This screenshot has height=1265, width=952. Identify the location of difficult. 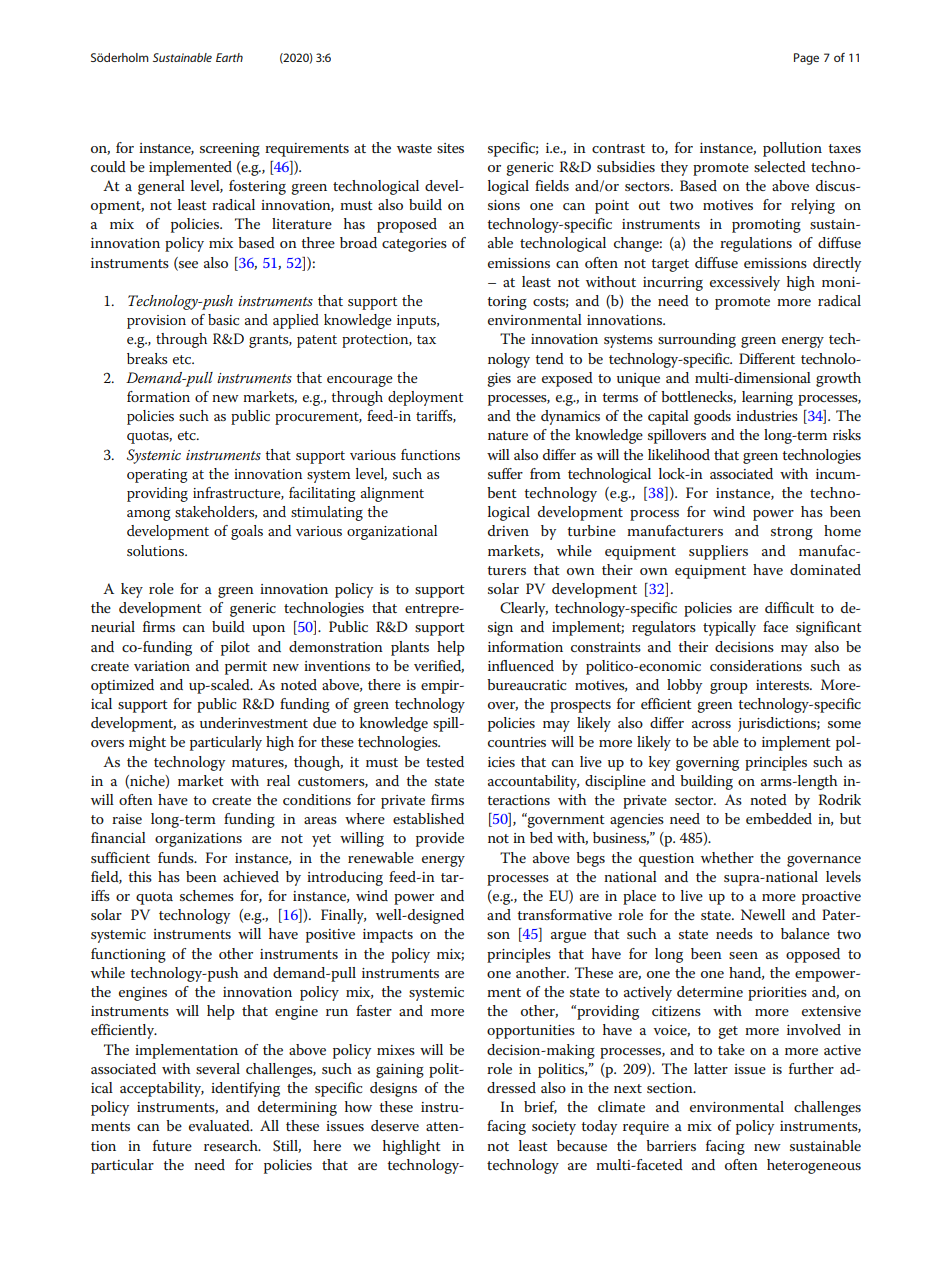
(789, 607).
